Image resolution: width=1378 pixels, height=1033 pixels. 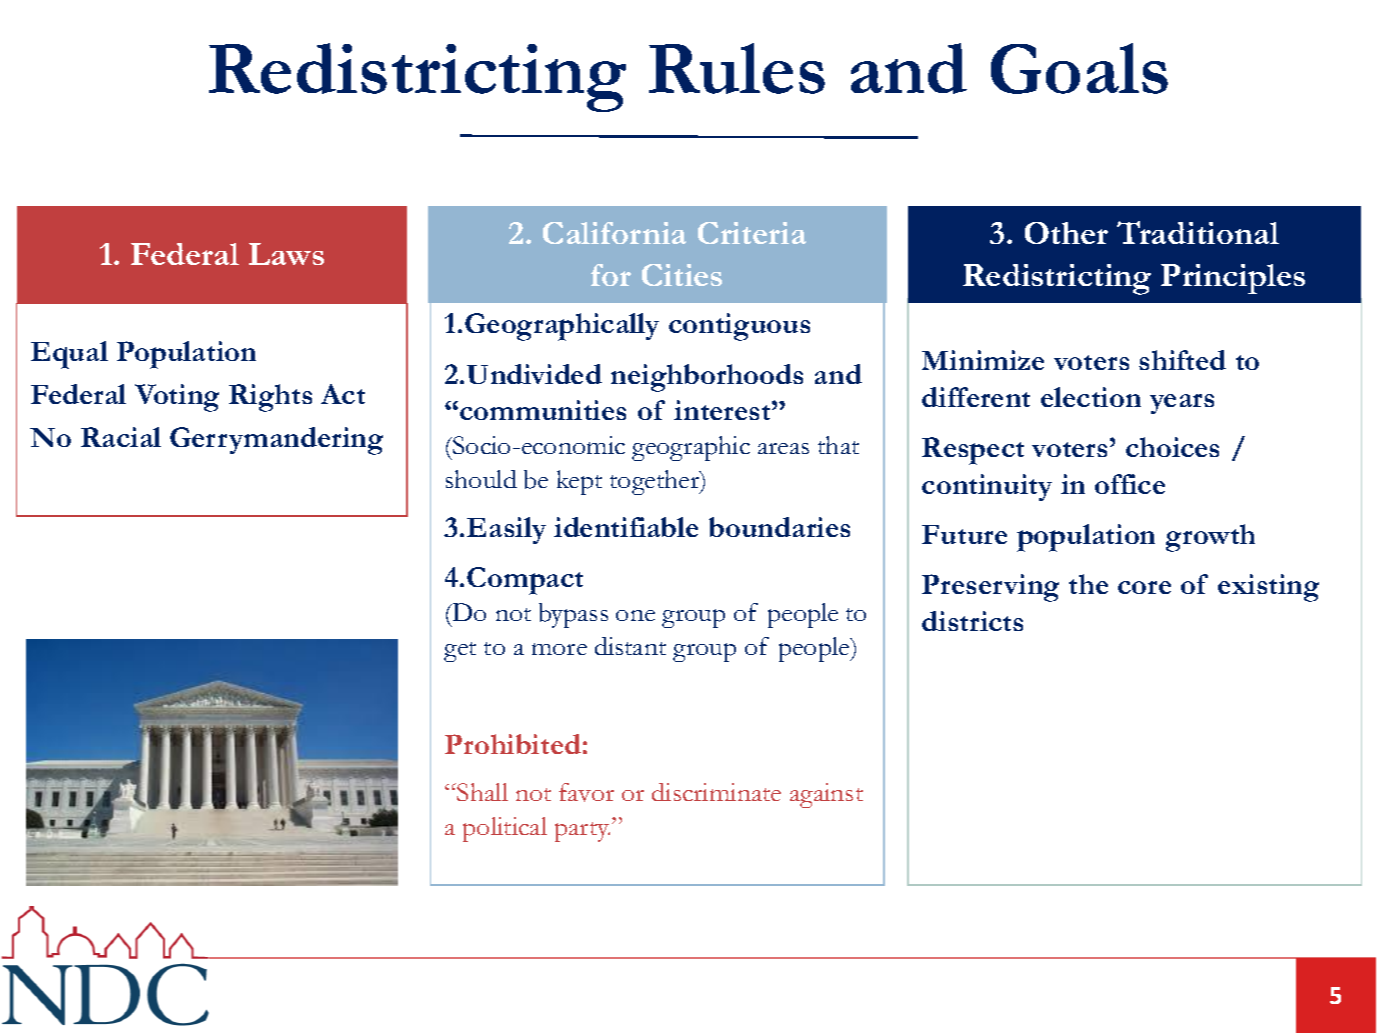 I want to click on core, so click(x=1144, y=587).
